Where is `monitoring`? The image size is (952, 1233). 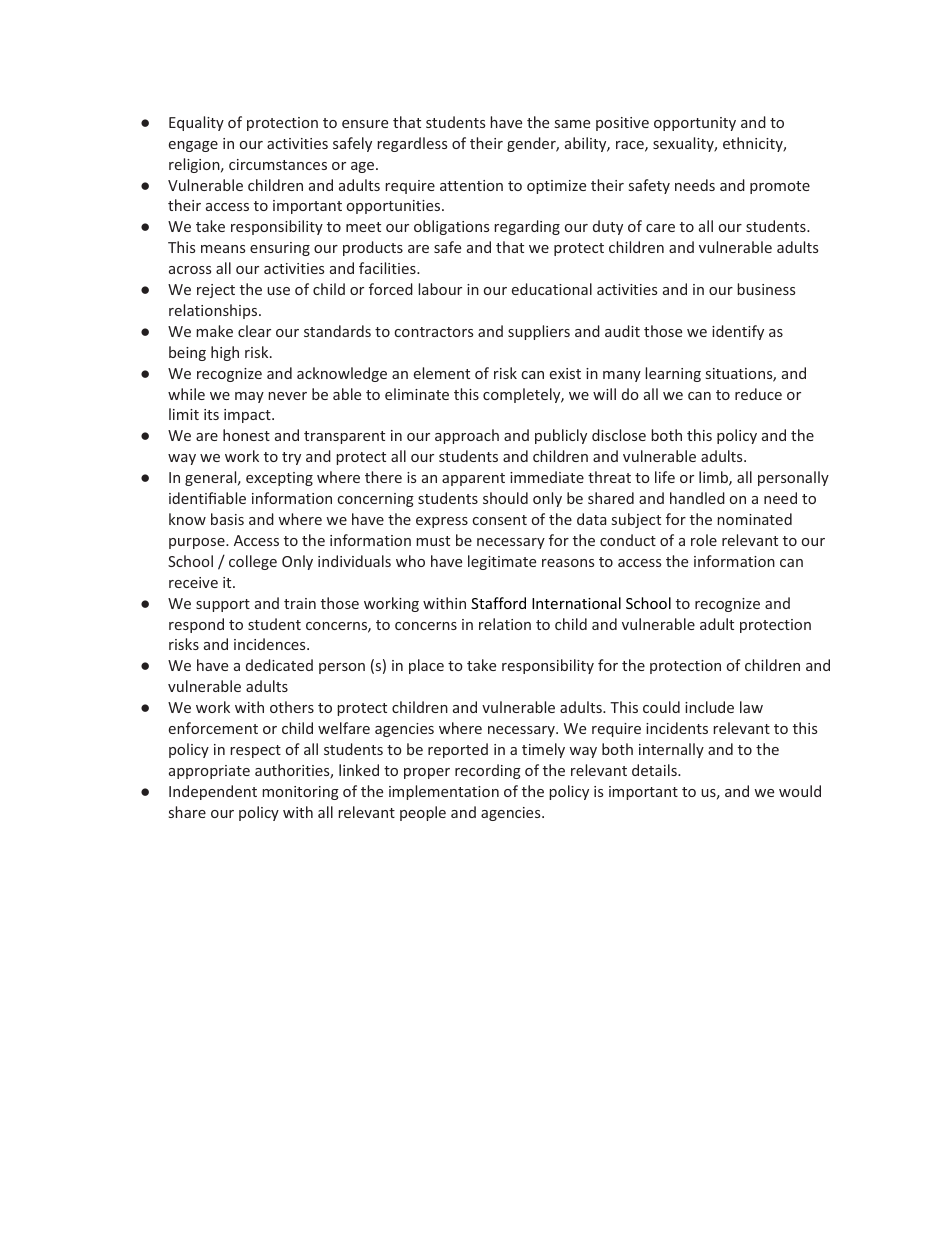 monitoring is located at coordinates (300, 793).
